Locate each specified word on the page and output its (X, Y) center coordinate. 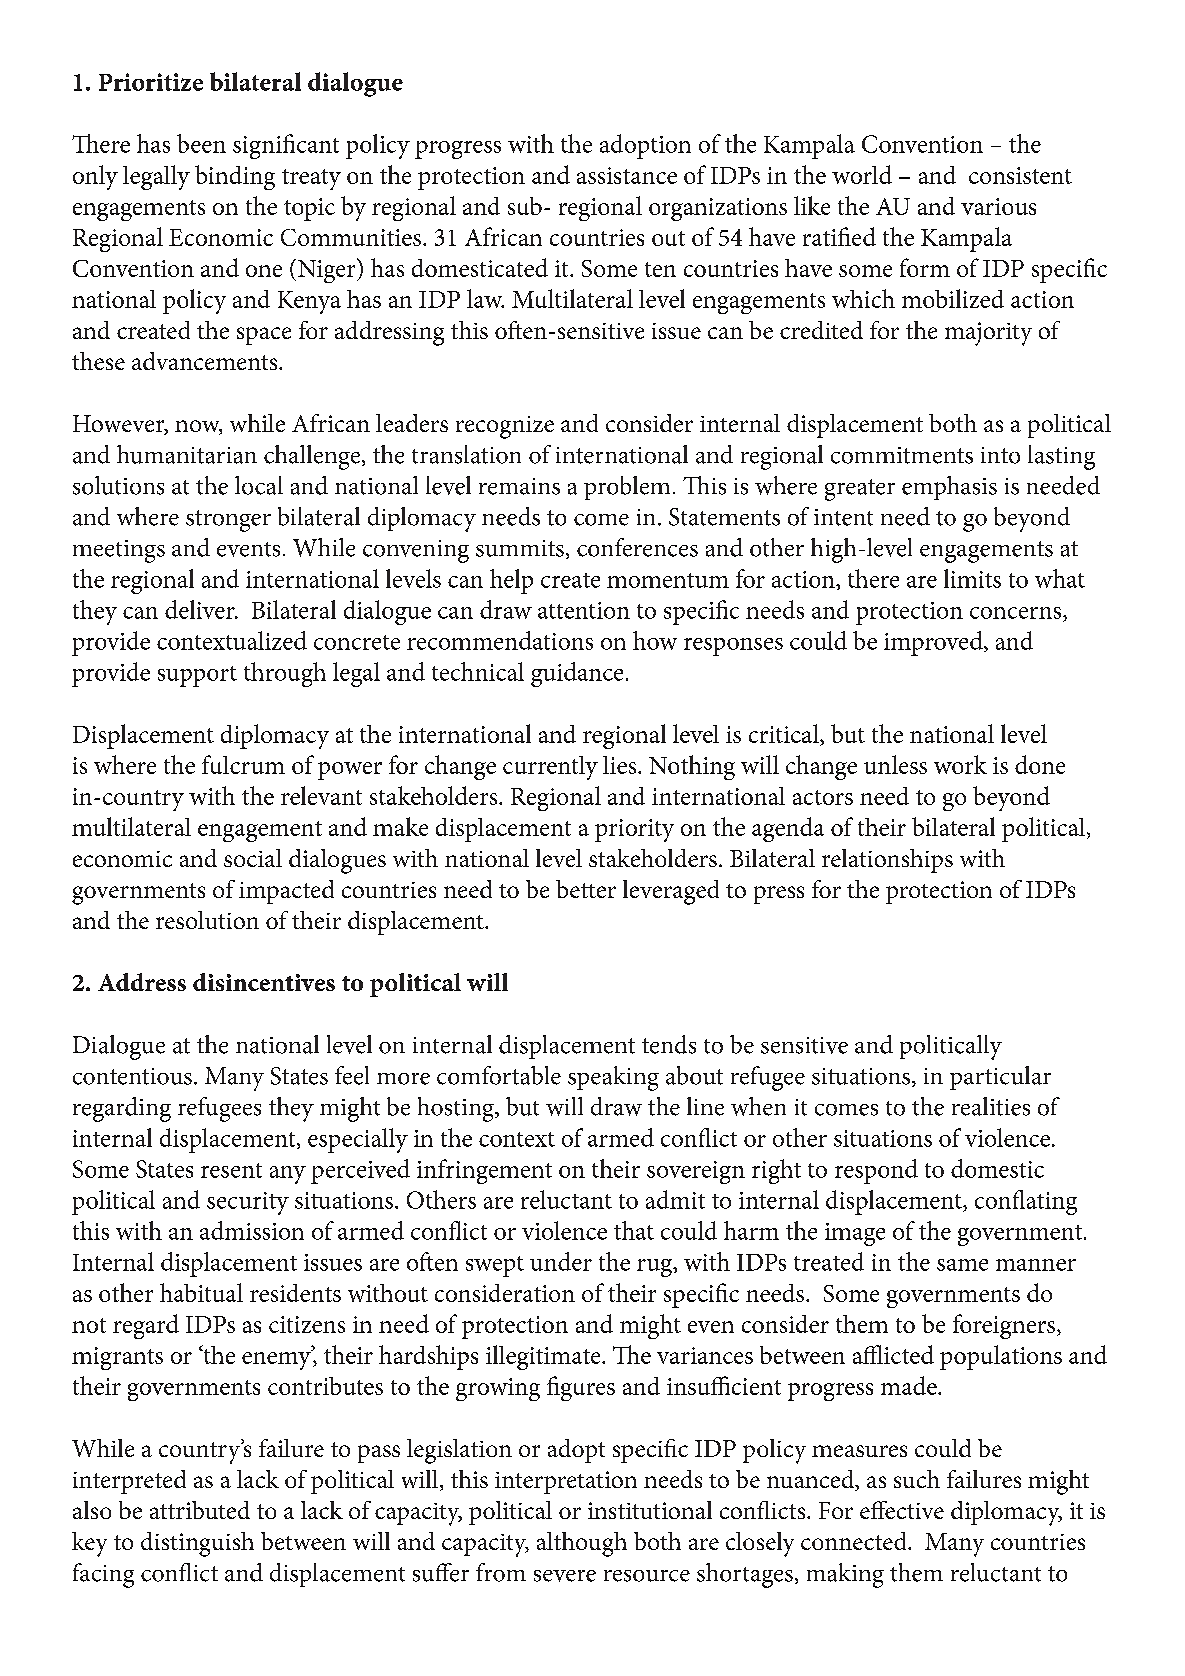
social (253, 858)
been (201, 143)
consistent (1020, 175)
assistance (627, 175)
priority (634, 830)
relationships (887, 861)
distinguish (197, 1544)
